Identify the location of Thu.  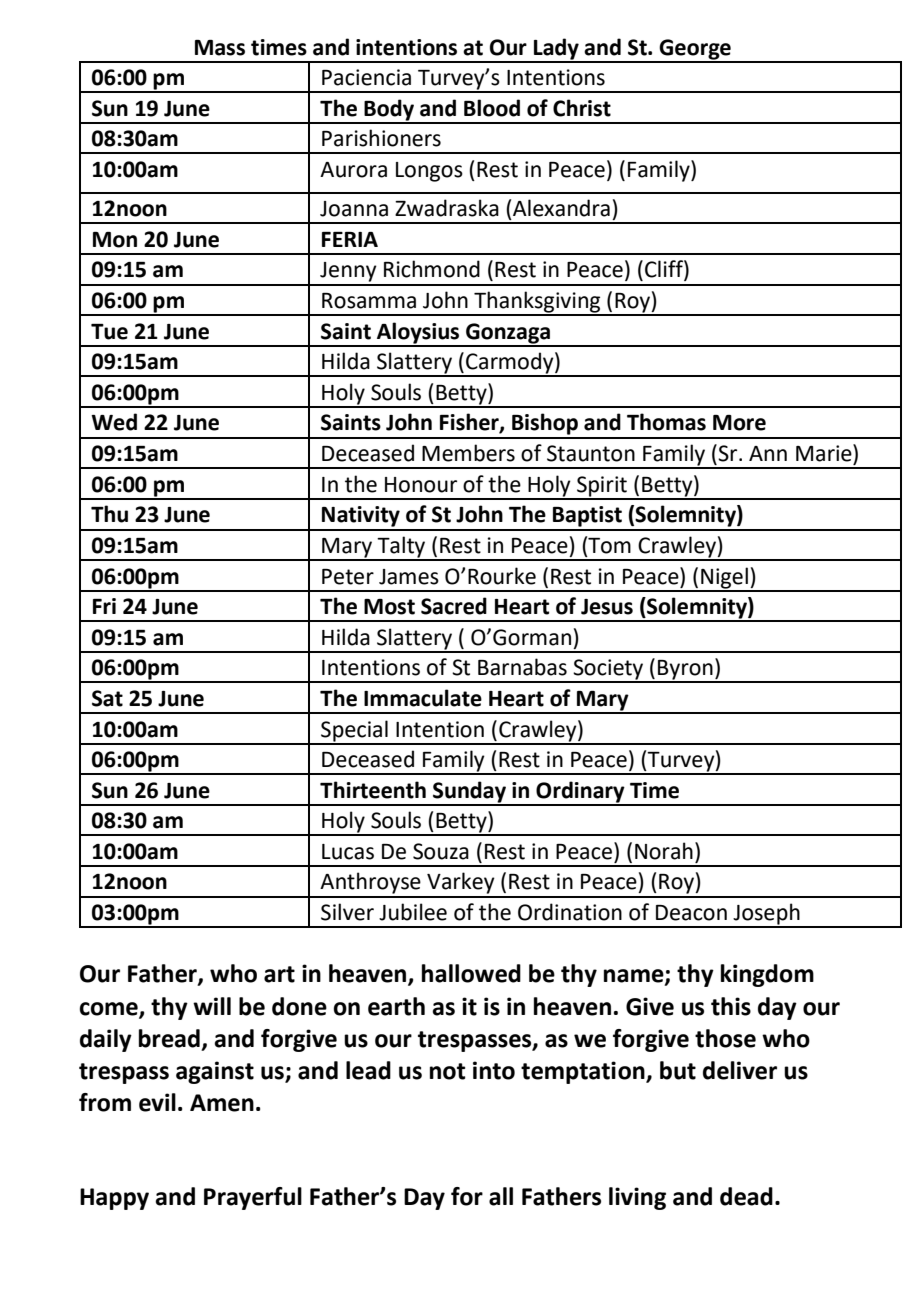
(109, 514).
